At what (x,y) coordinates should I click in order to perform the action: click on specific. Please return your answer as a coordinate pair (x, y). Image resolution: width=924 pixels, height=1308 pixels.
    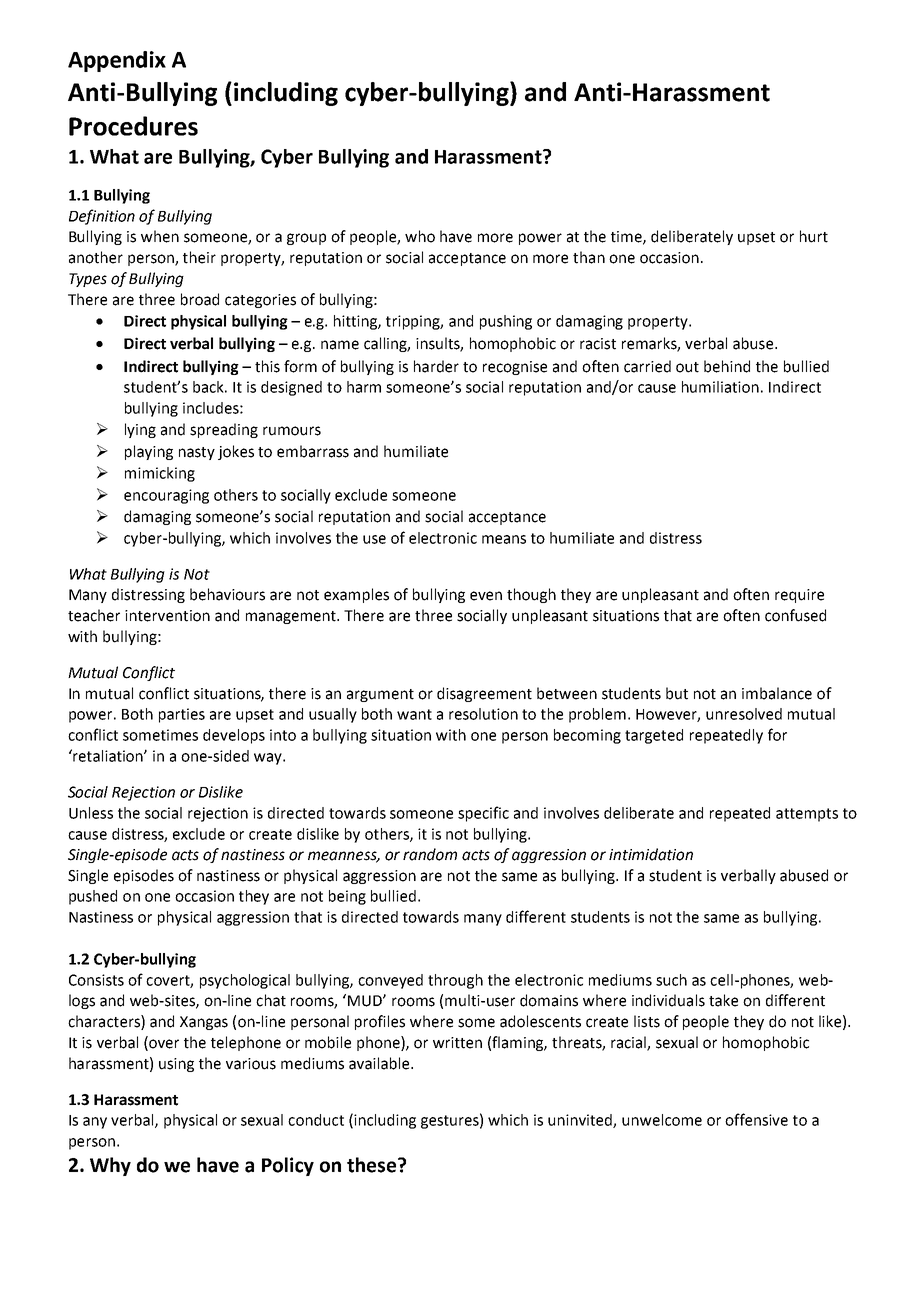
    Looking at the image, I should click on (483, 814).
